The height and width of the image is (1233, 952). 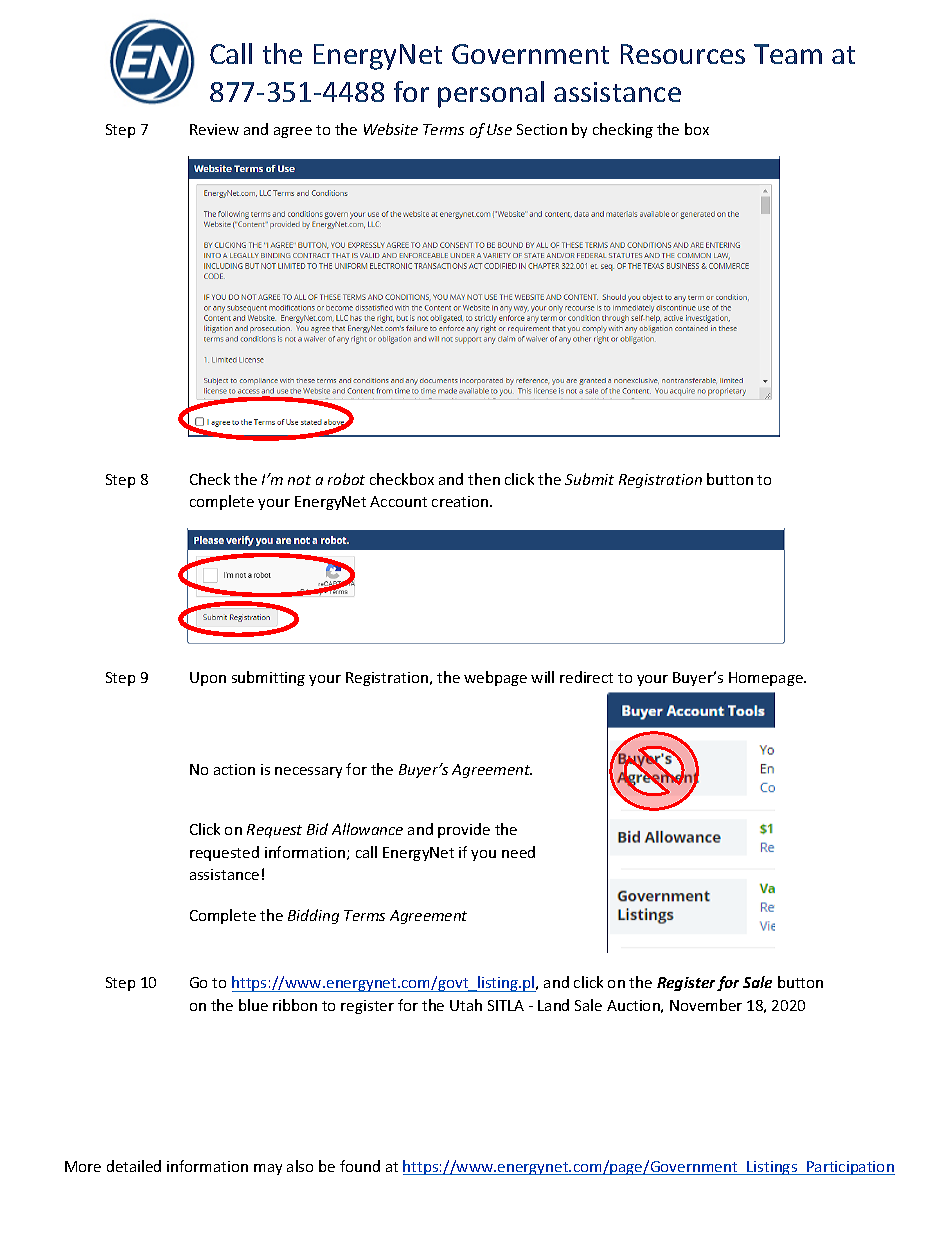 I want to click on personal, so click(x=491, y=94).
